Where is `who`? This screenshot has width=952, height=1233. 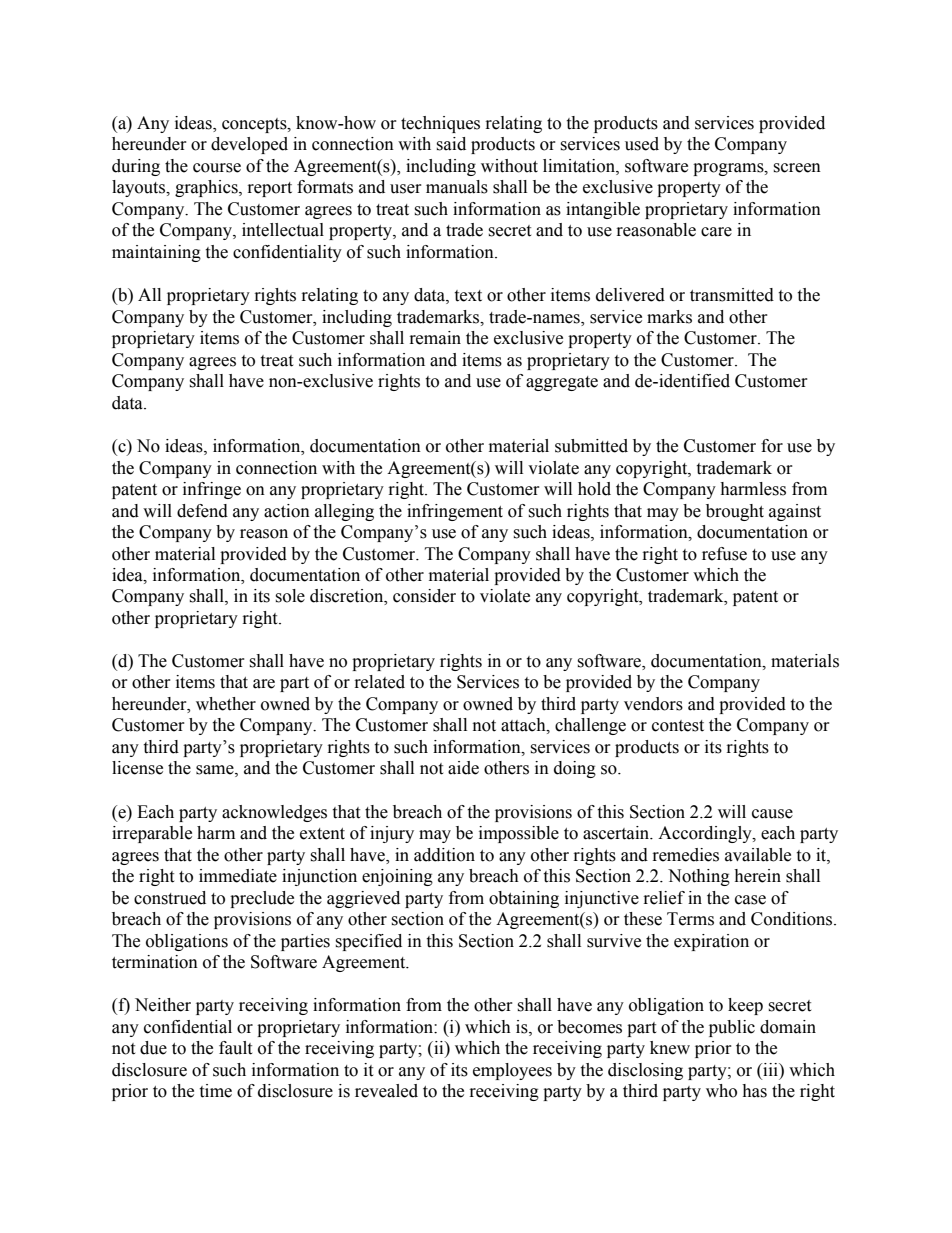
who is located at coordinates (721, 1091).
